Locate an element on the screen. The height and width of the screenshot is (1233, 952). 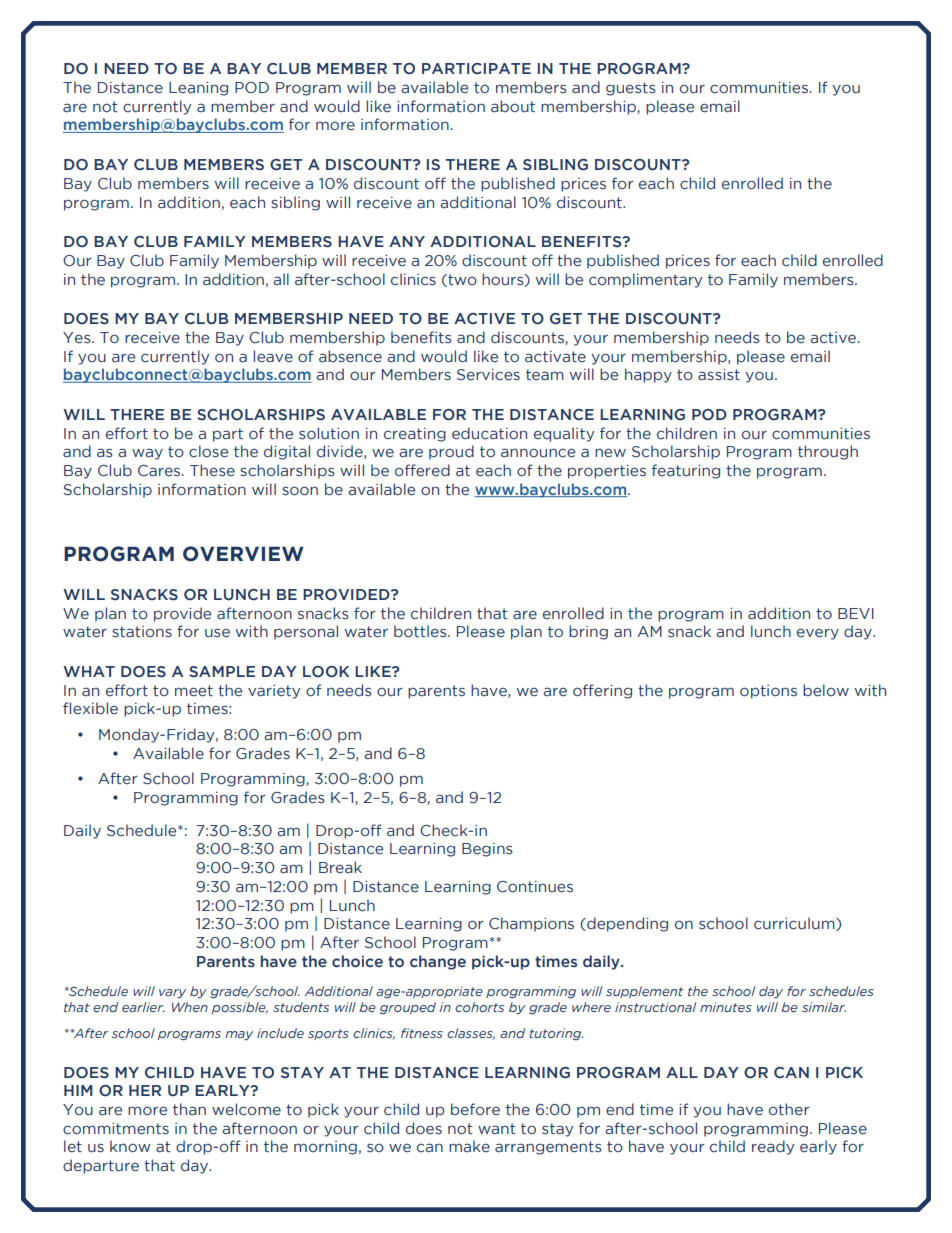
Leaning is located at coordinates (198, 89).
